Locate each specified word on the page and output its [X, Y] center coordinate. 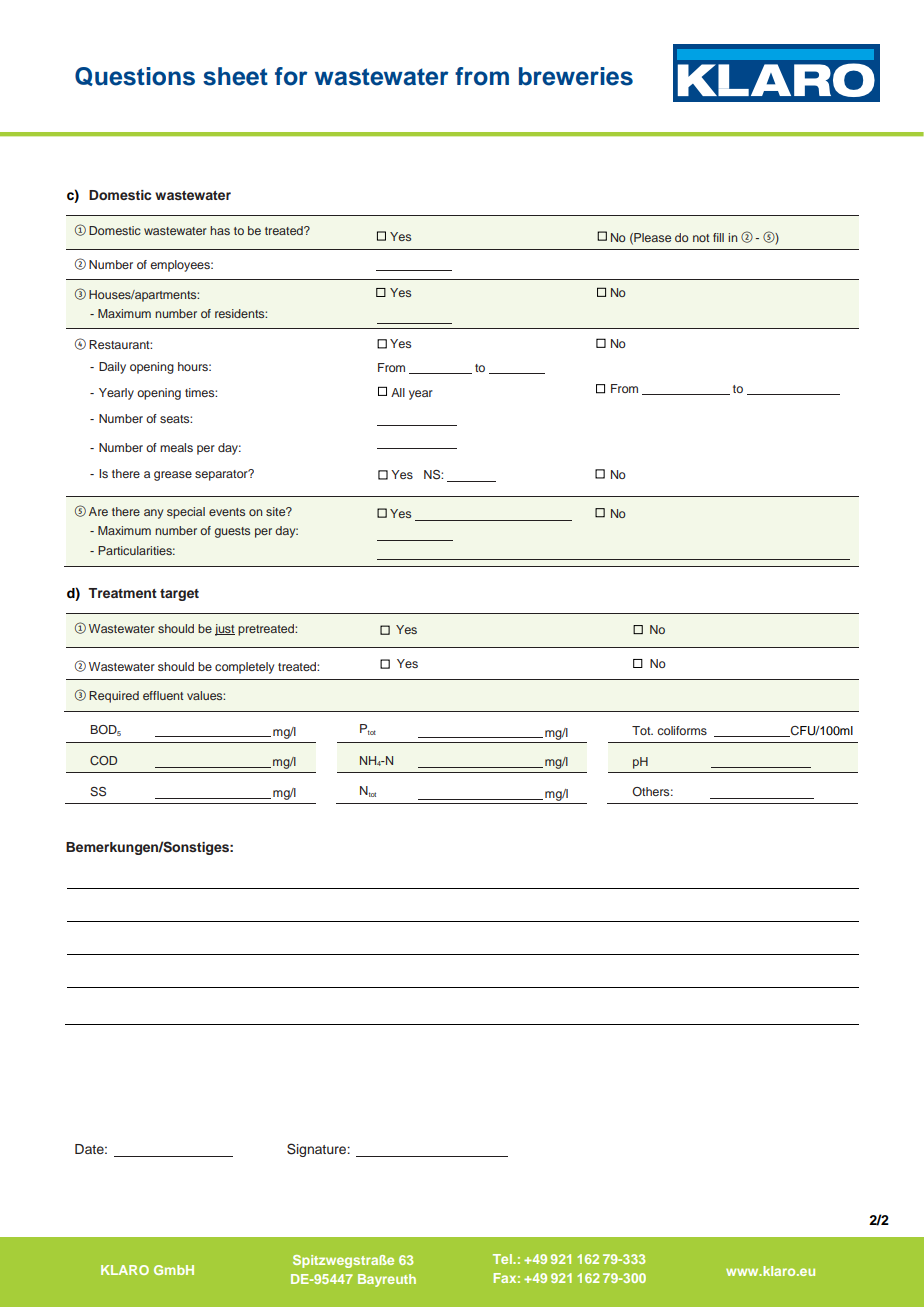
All [398, 392]
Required [114, 697]
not [701, 238]
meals [176, 447]
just [225, 630]
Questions [135, 76]
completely [244, 668]
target [179, 595]
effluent [163, 695]
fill [718, 237]
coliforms [682, 730]
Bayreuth [387, 1280]
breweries [576, 76]
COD [103, 761]
